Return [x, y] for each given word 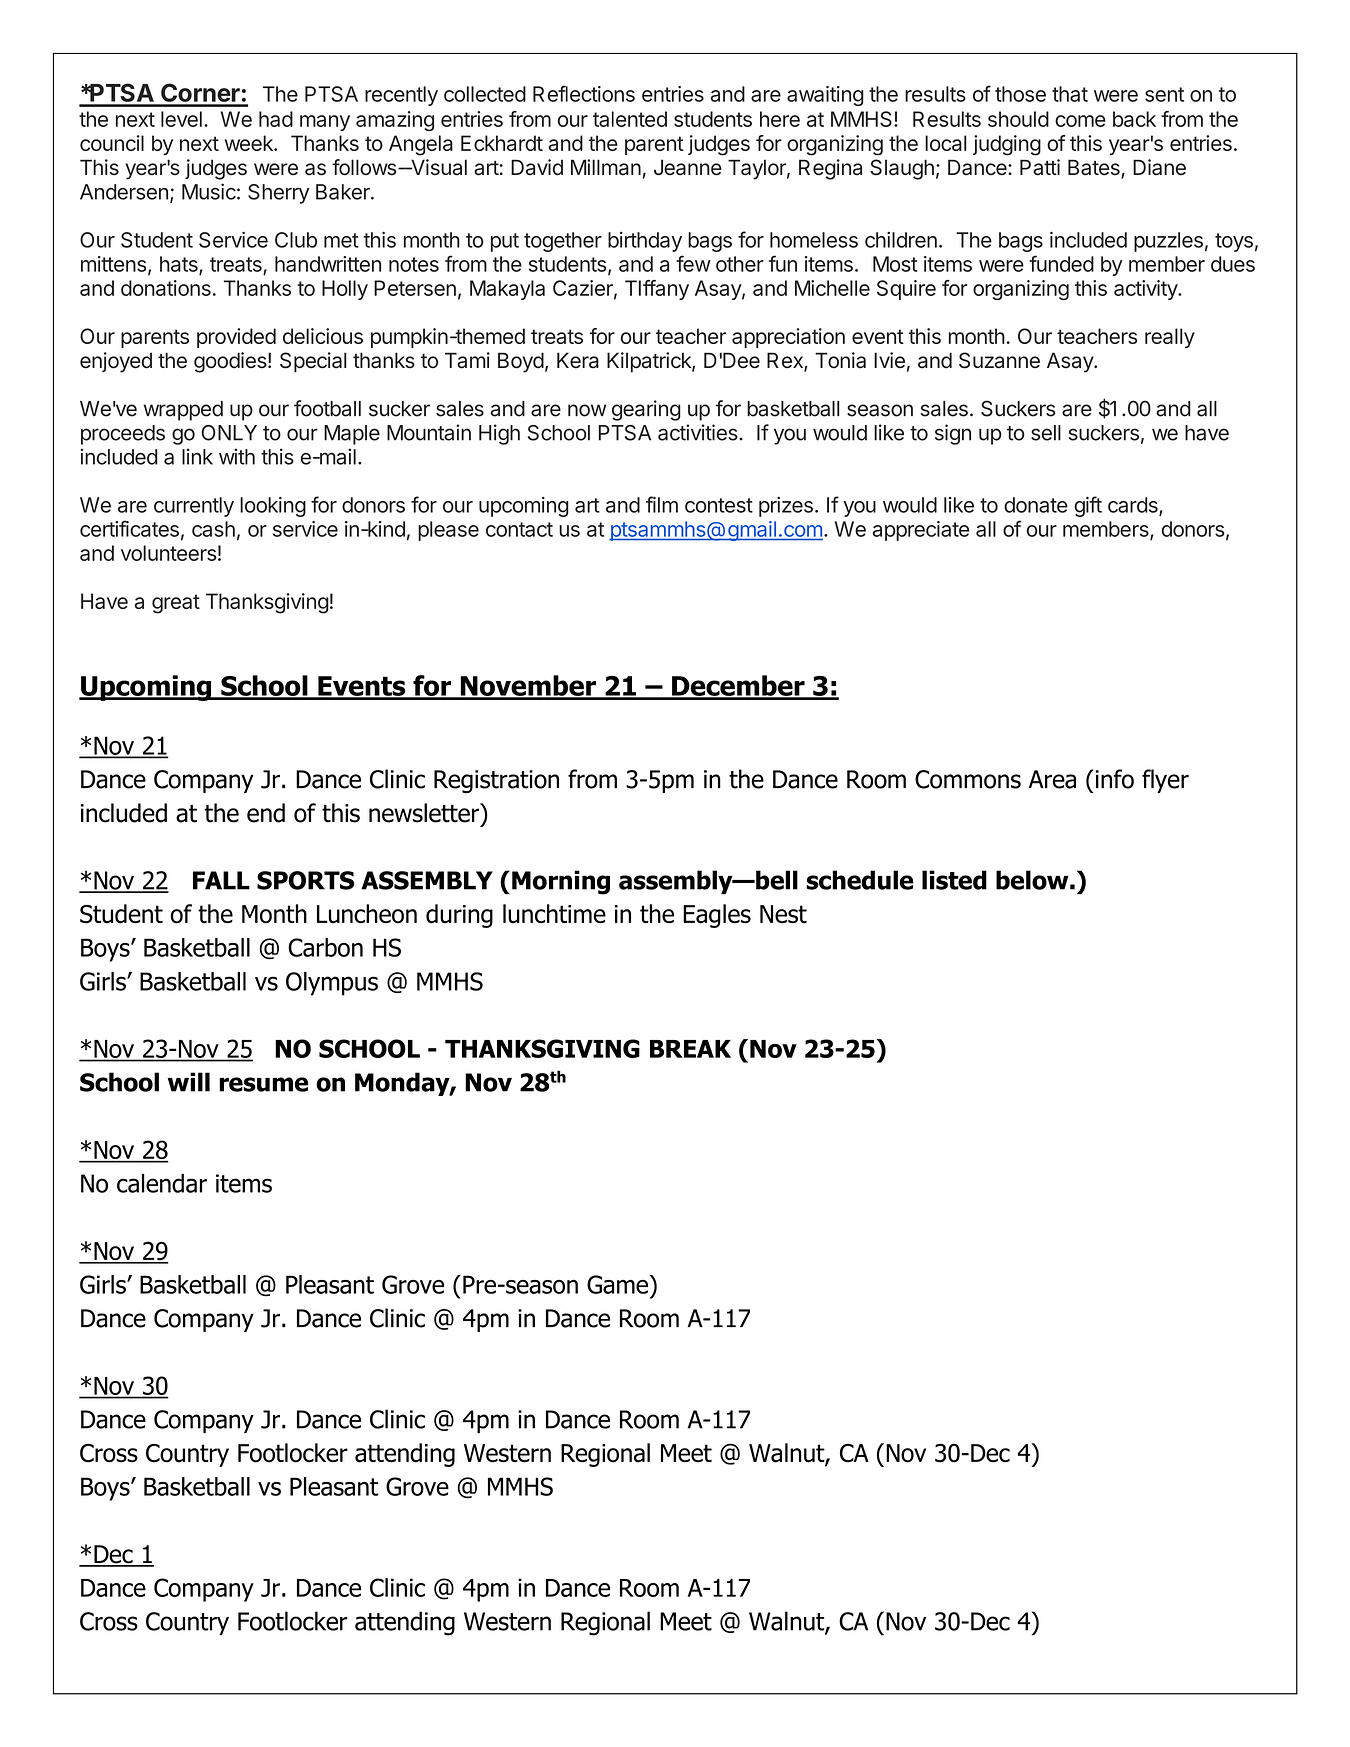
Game [619, 1284]
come [1080, 121]
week [250, 143]
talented [630, 119]
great [176, 604]
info [1115, 779]
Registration [496, 781]
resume [264, 1084]
